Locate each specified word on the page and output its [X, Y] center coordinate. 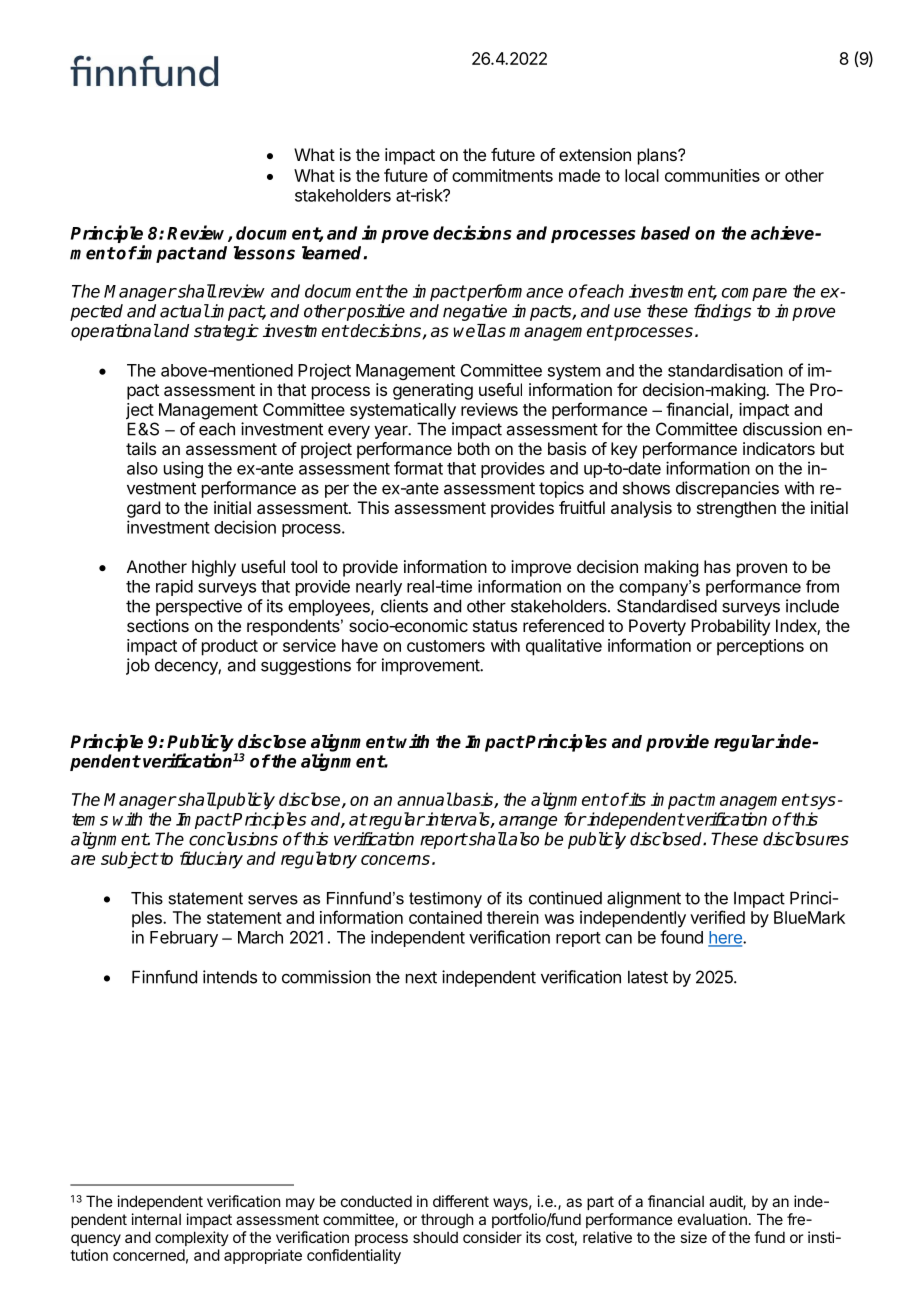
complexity [192, 1238]
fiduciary [211, 860]
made [579, 175]
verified [717, 917]
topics [561, 489]
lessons [264, 253]
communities [712, 175]
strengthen [736, 509]
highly [214, 568]
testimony [445, 900]
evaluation [712, 1219]
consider [492, 1237]
